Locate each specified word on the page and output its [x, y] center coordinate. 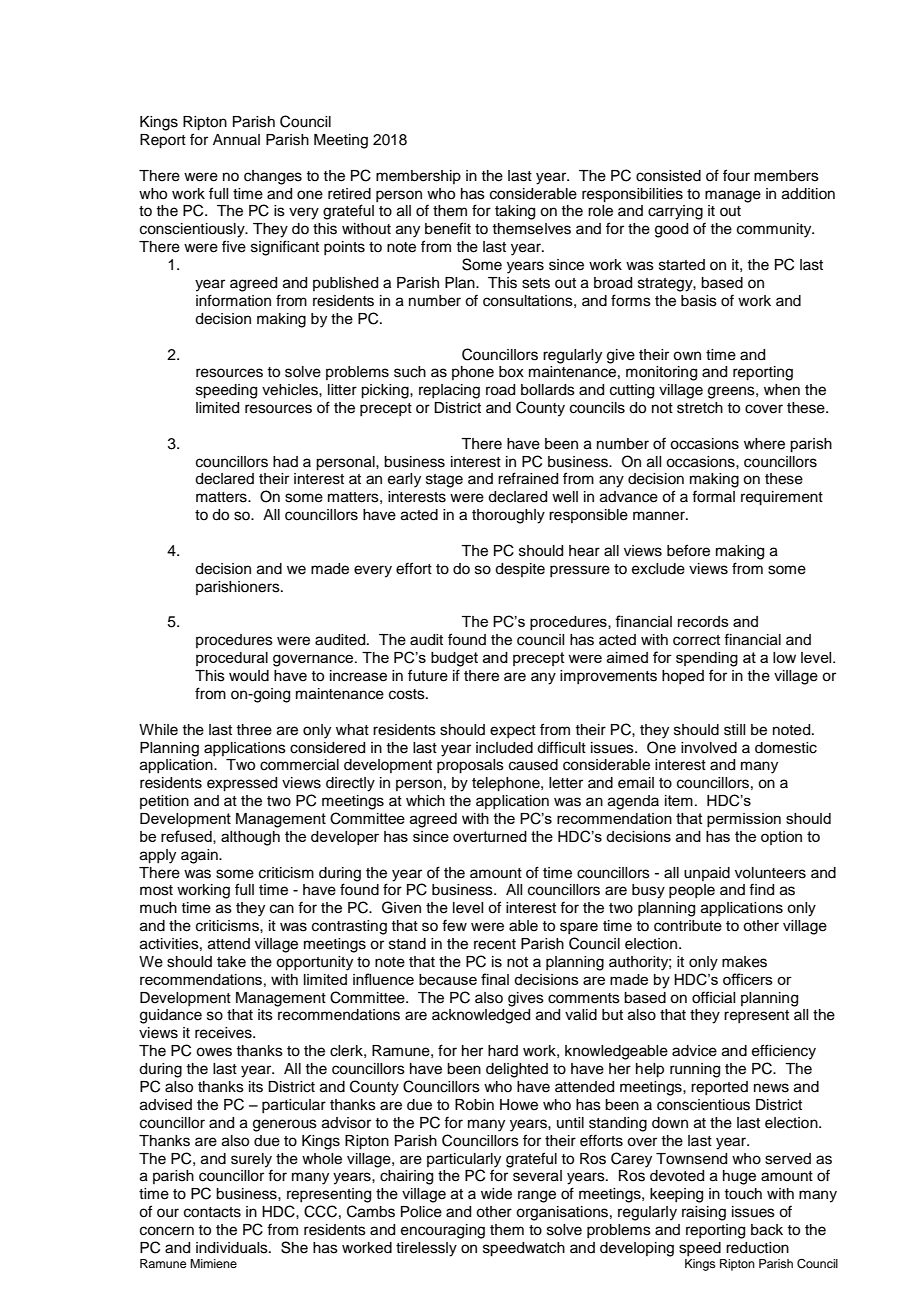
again [200, 856]
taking [515, 212]
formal [713, 496]
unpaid [707, 874]
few [454, 925]
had [285, 462]
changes [273, 177]
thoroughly [508, 516]
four [736, 175]
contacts [212, 1212]
